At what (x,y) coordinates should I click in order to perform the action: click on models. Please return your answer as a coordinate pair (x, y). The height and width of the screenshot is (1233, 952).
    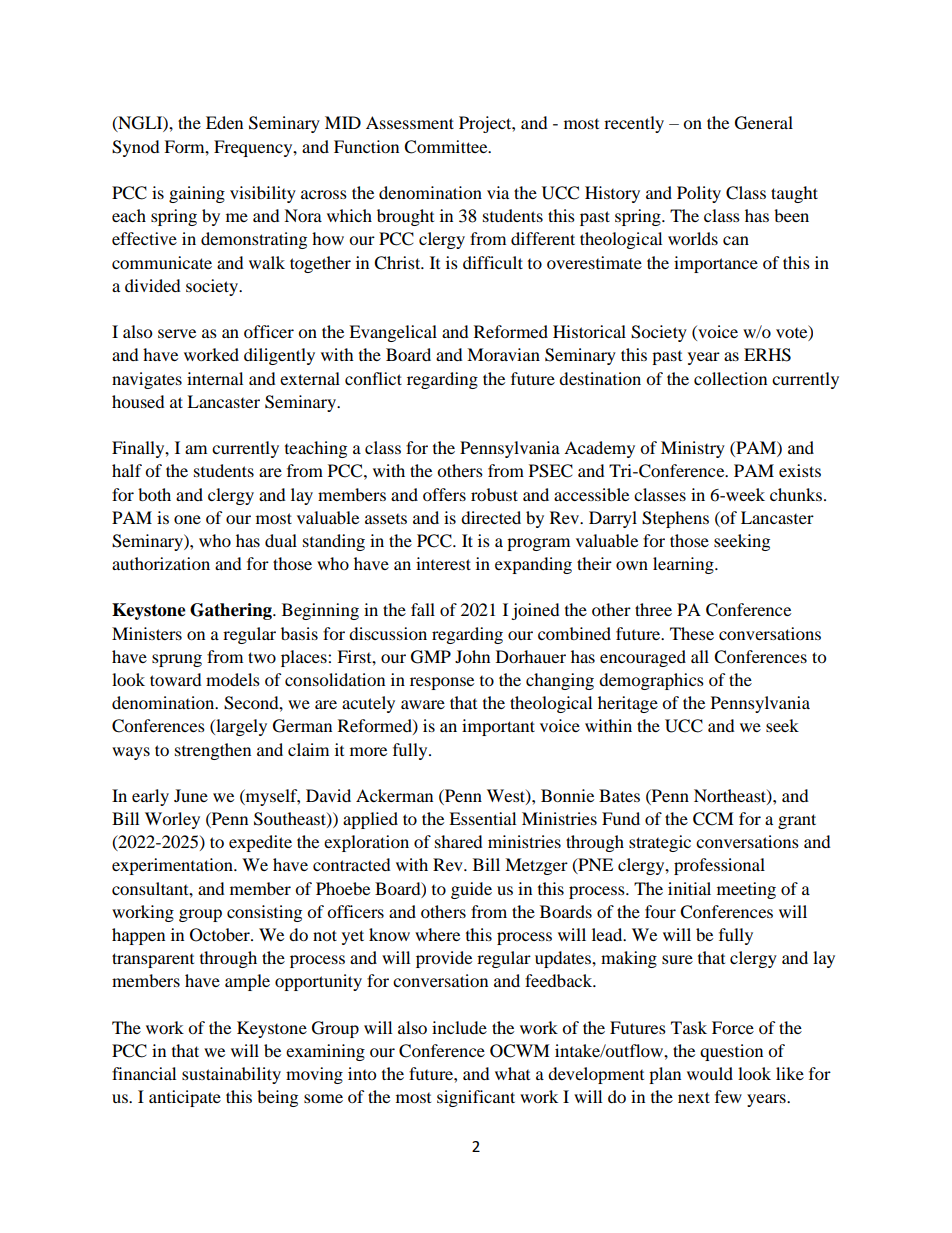
    Looking at the image, I should click on (233, 679).
